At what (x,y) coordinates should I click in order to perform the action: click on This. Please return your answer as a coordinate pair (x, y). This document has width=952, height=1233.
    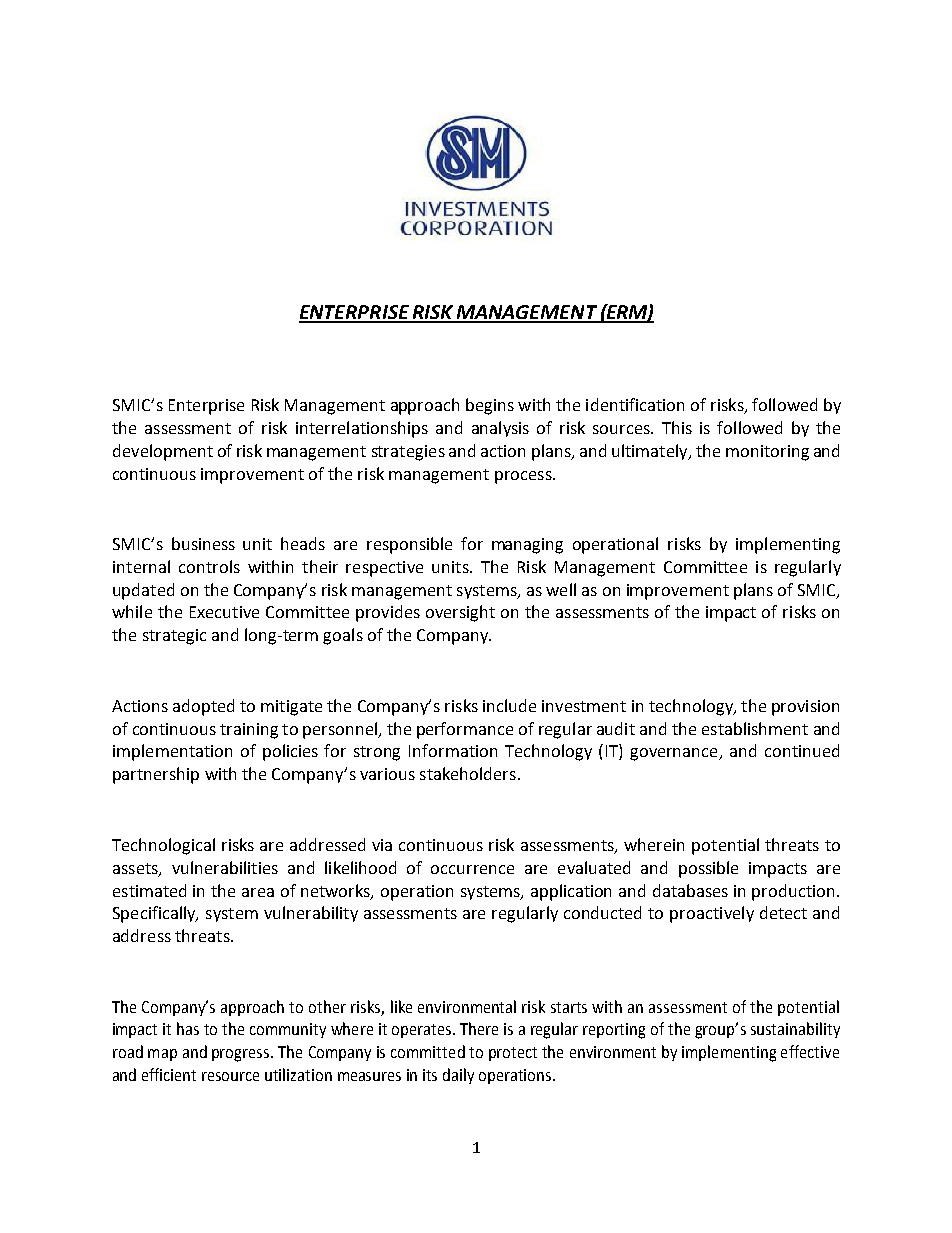
    Looking at the image, I should click on (677, 427).
